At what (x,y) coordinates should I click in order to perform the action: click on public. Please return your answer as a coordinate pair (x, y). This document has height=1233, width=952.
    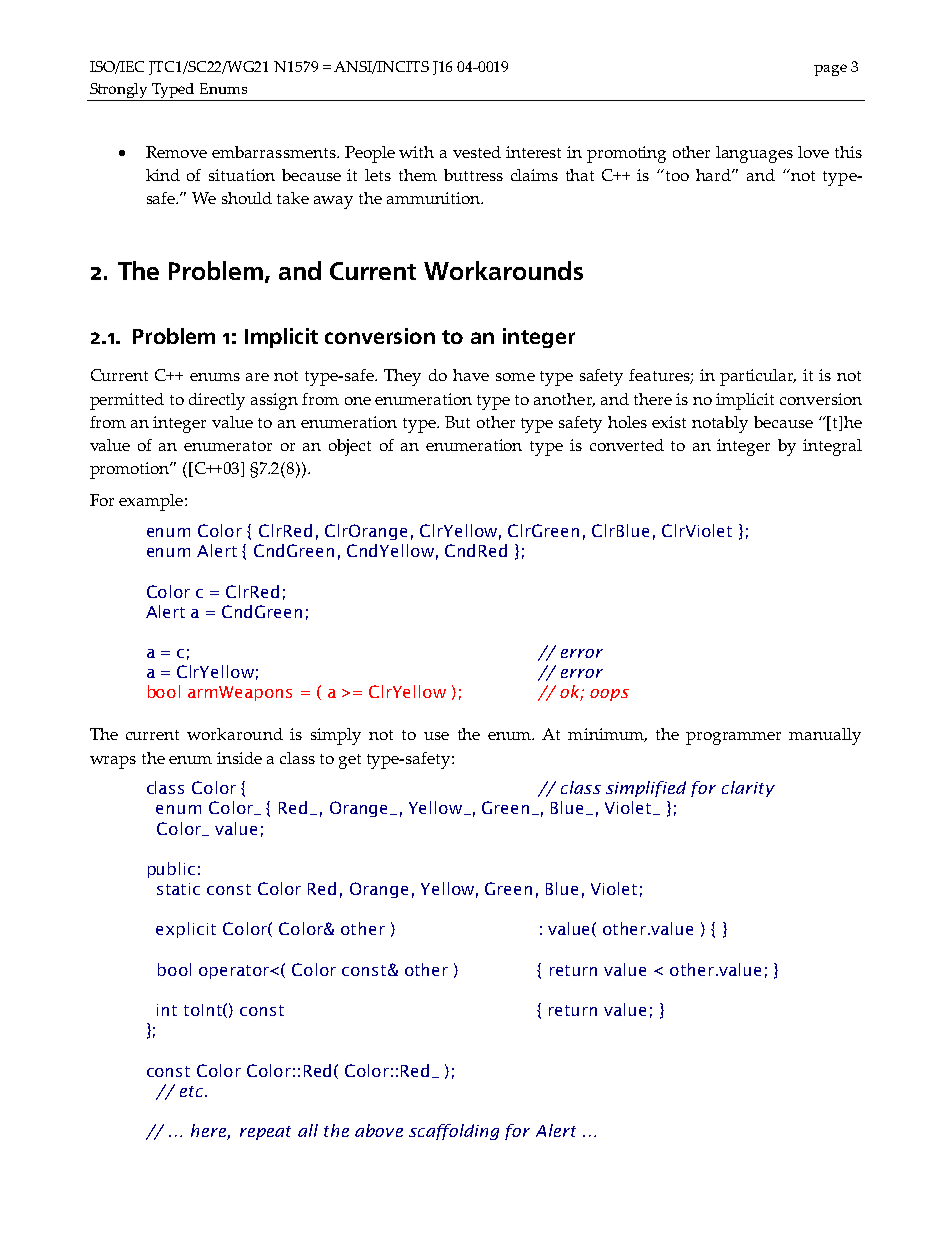
    Looking at the image, I should click on (171, 870).
